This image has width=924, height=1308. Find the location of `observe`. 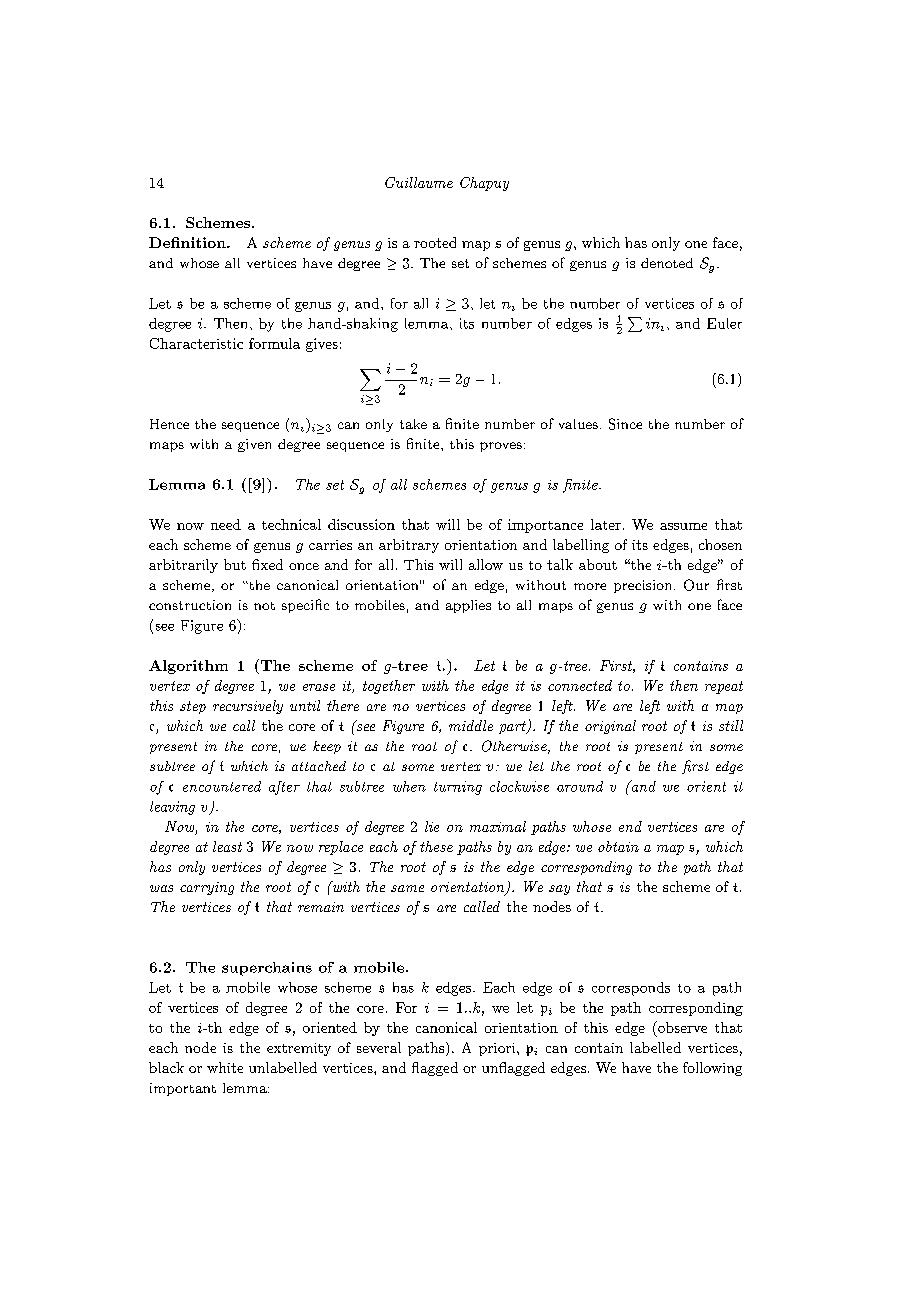

observe is located at coordinates (681, 1027).
